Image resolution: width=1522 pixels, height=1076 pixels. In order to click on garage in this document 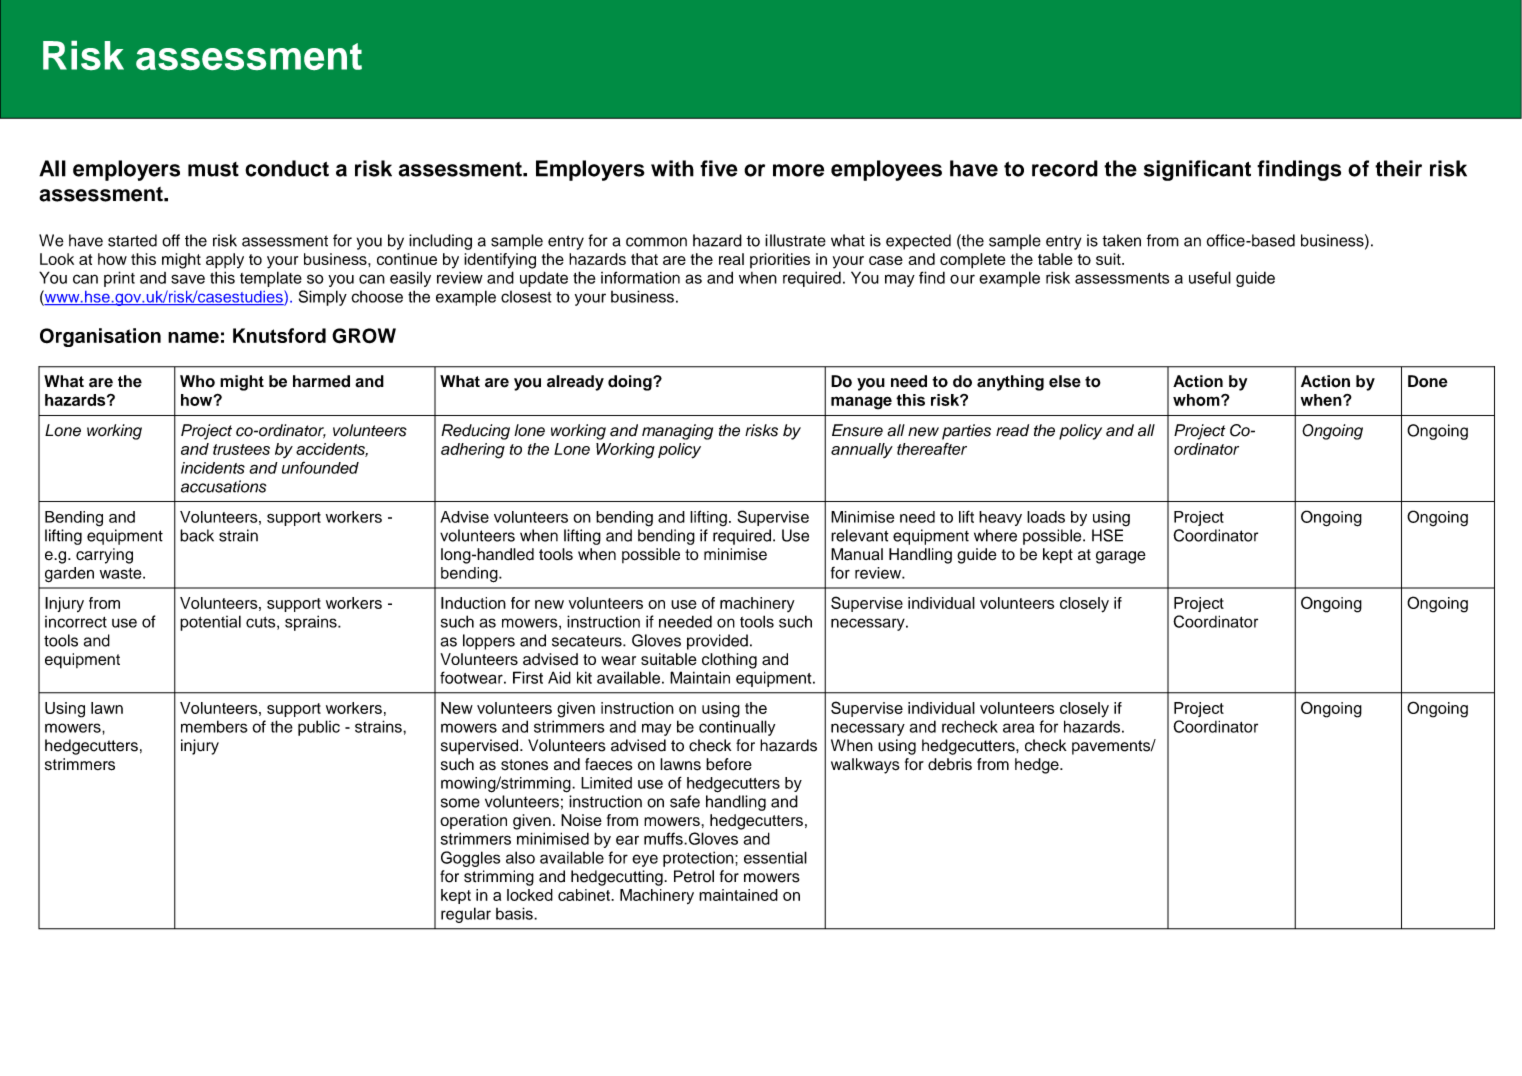, I will do `click(1121, 557)`.
